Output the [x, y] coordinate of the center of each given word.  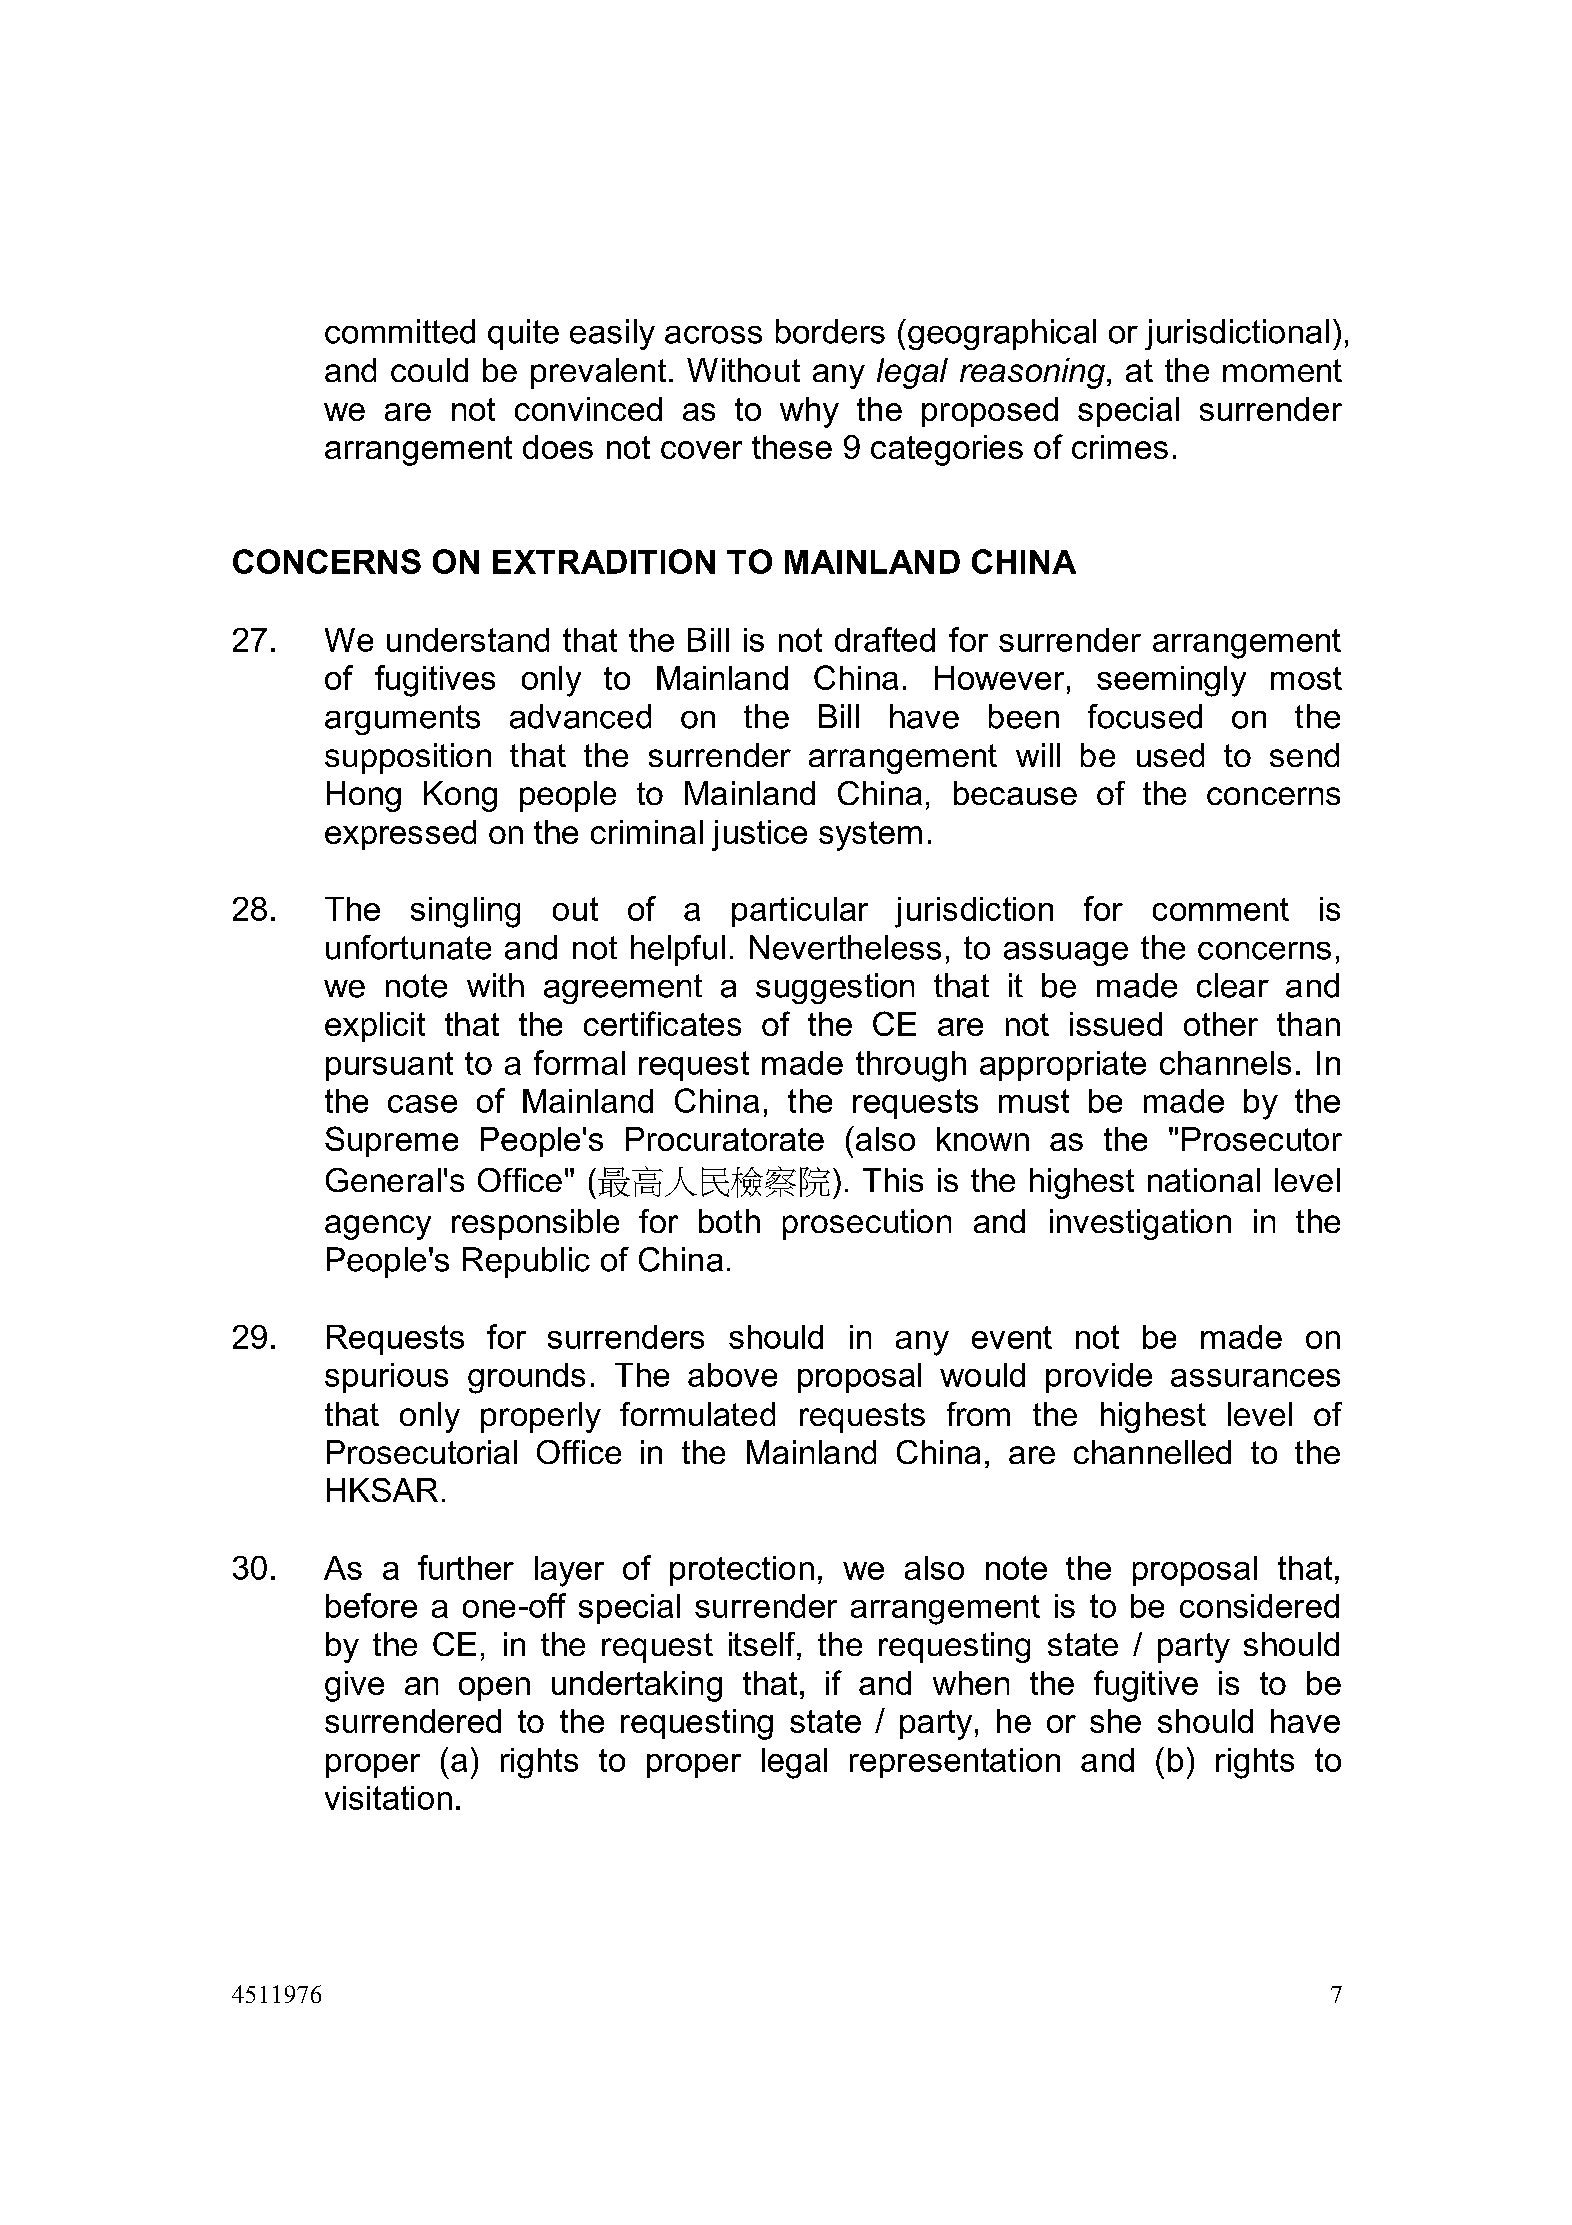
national [1204, 1180]
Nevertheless [845, 947]
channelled [1152, 1452]
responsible [535, 1224]
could [429, 370]
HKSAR [382, 1490]
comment [1221, 909]
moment [1282, 370]
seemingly [1171, 681]
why [809, 412]
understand [468, 640]
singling [465, 912]
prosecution [867, 1224]
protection [742, 1571]
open [494, 1689]
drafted [885, 639]
